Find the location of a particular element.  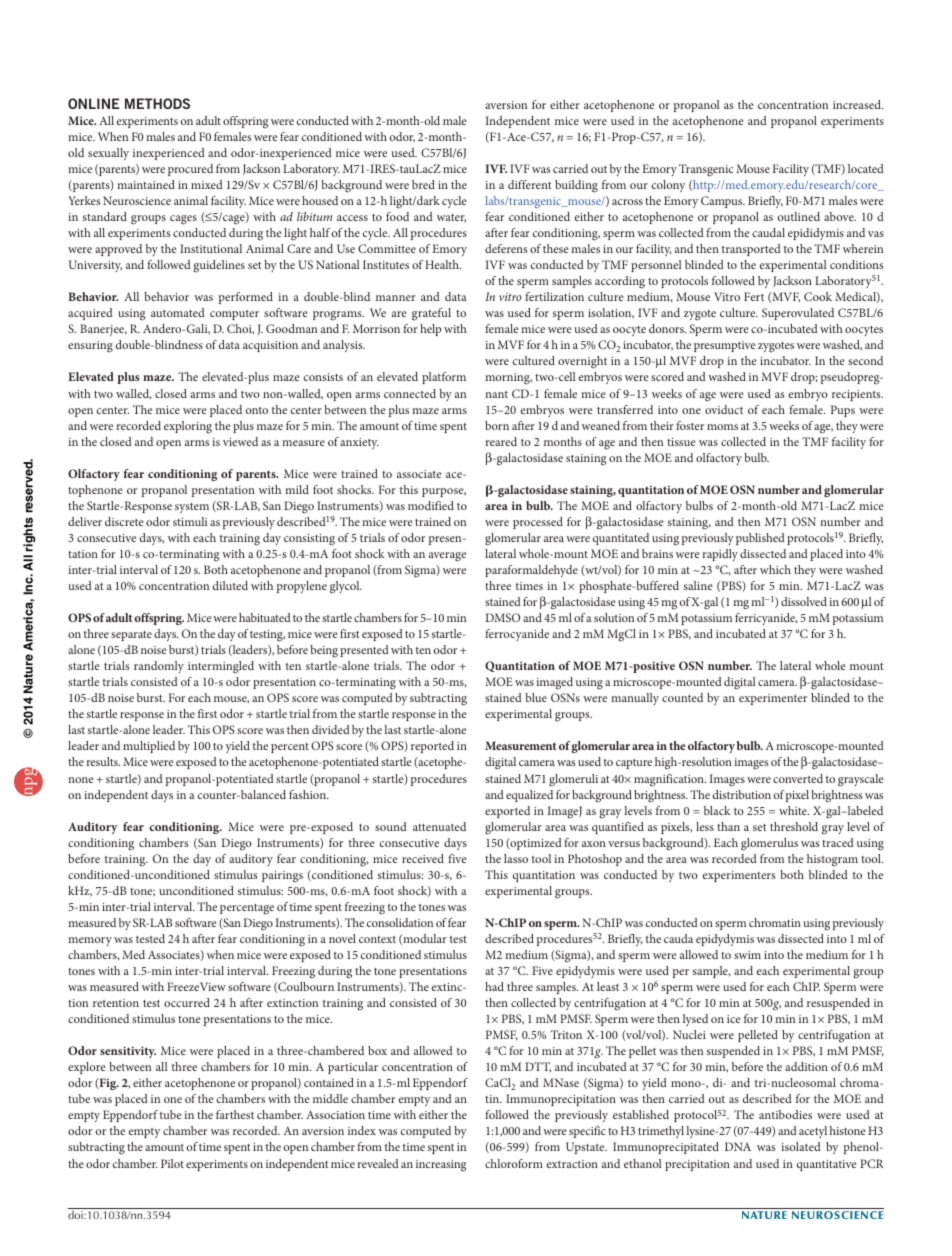

different is located at coordinates (530, 184).
